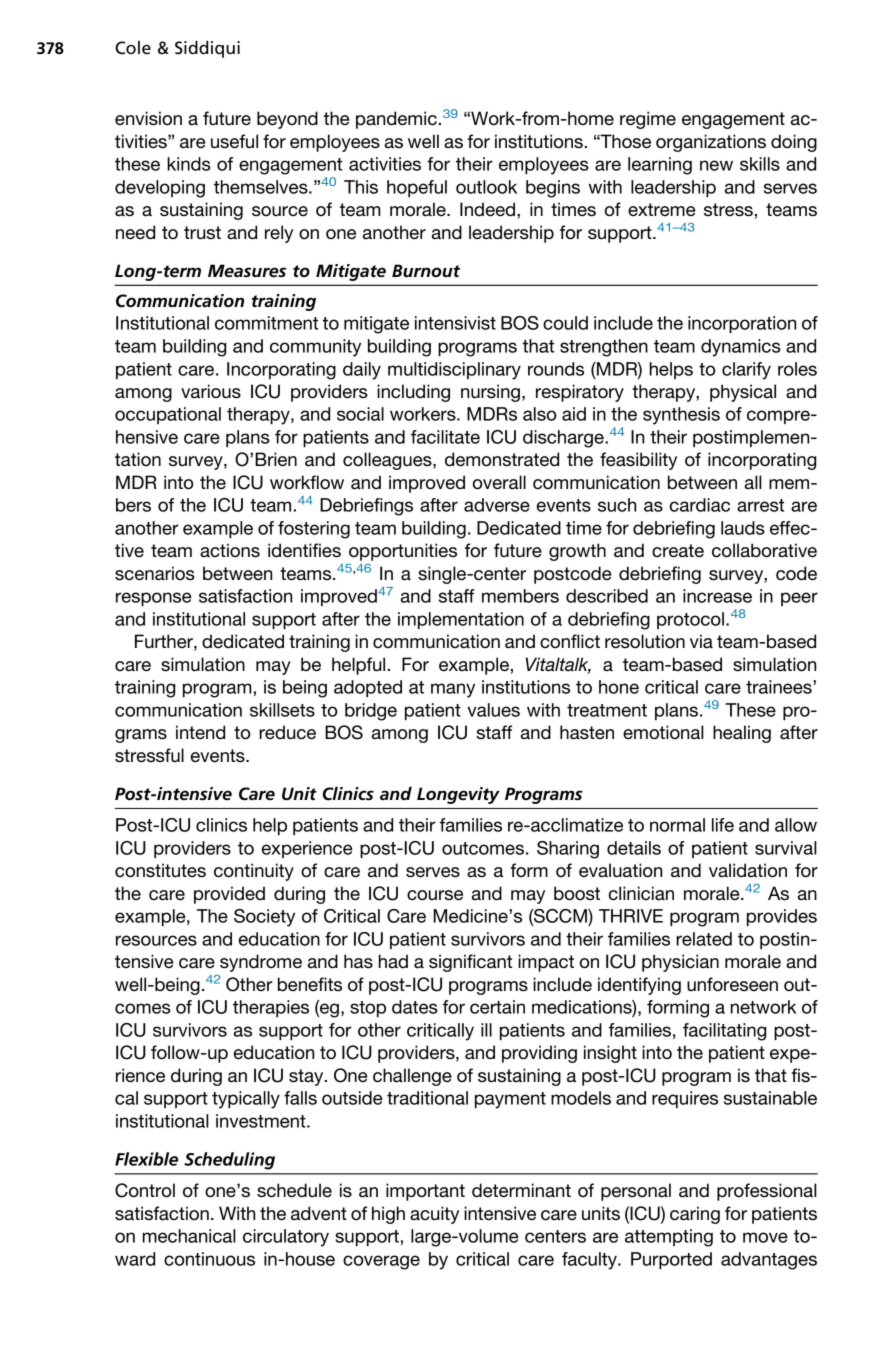 Image resolution: width=896 pixels, height=1345 pixels. I want to click on organizations, so click(711, 143).
